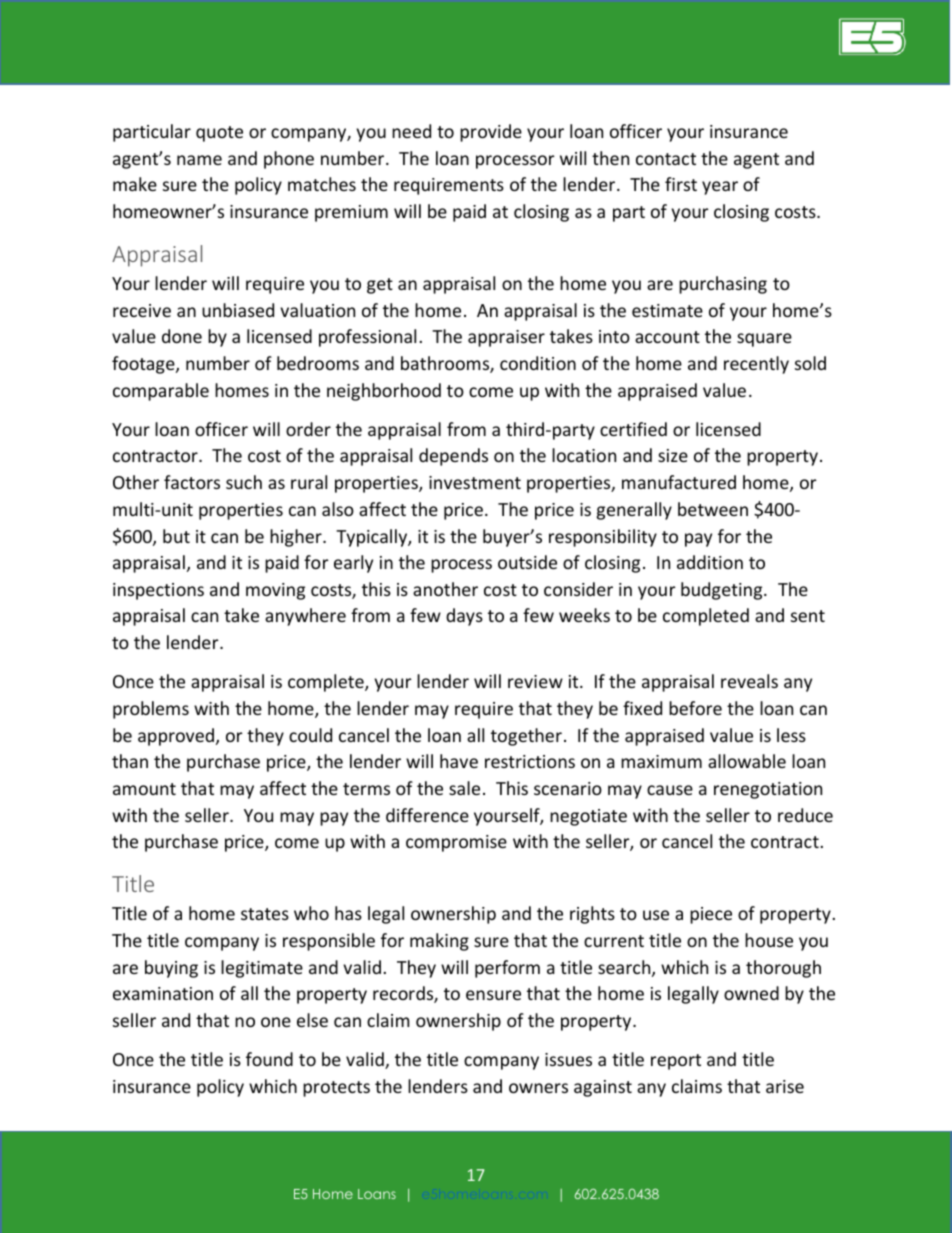  What do you see at coordinates (176, 737) in the screenshot?
I see `approved` at bounding box center [176, 737].
